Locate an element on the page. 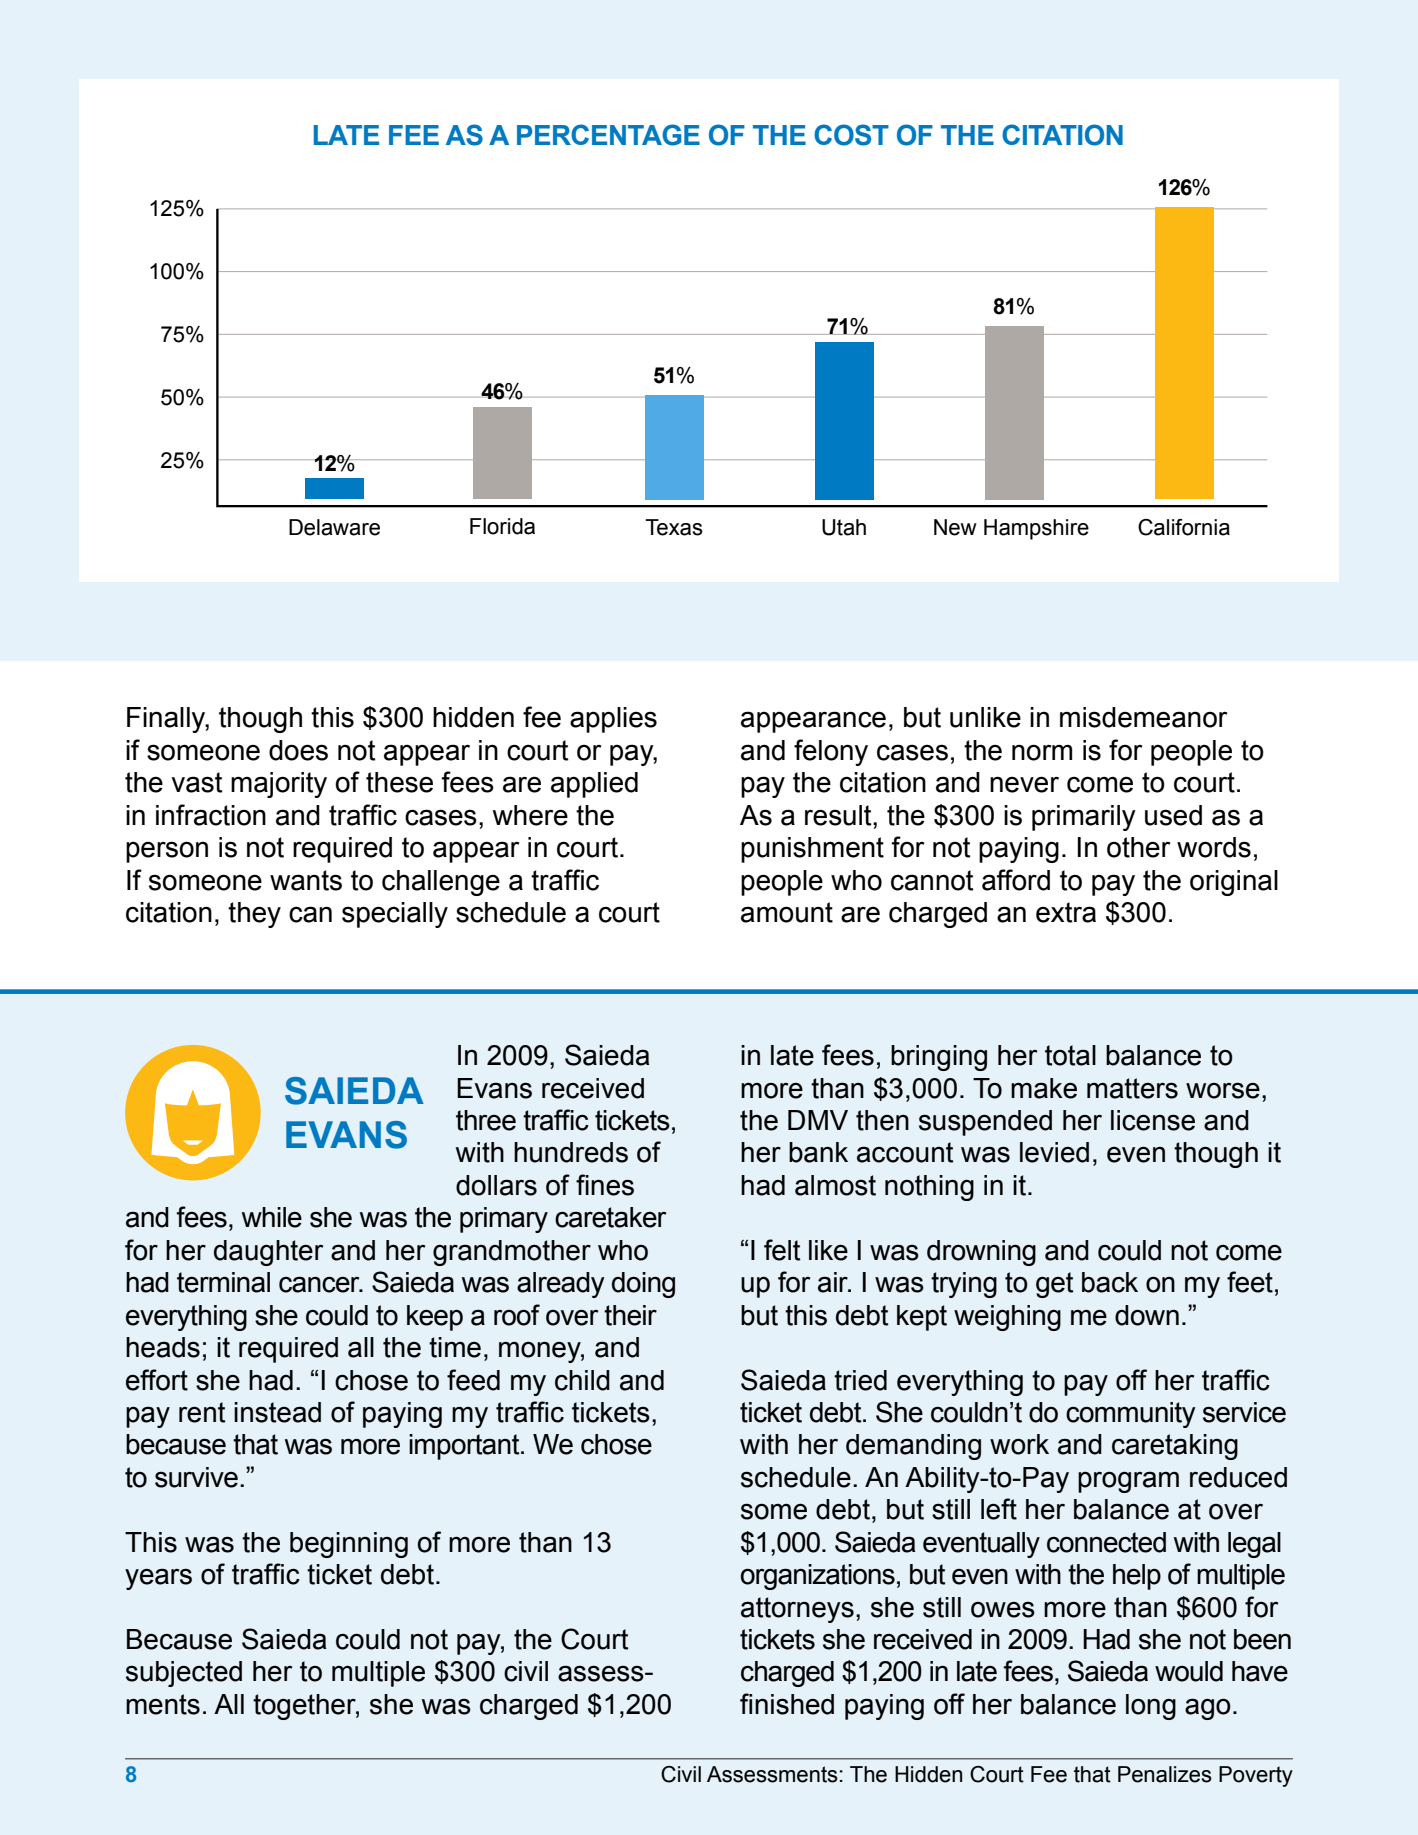  finished is located at coordinates (787, 1704).
